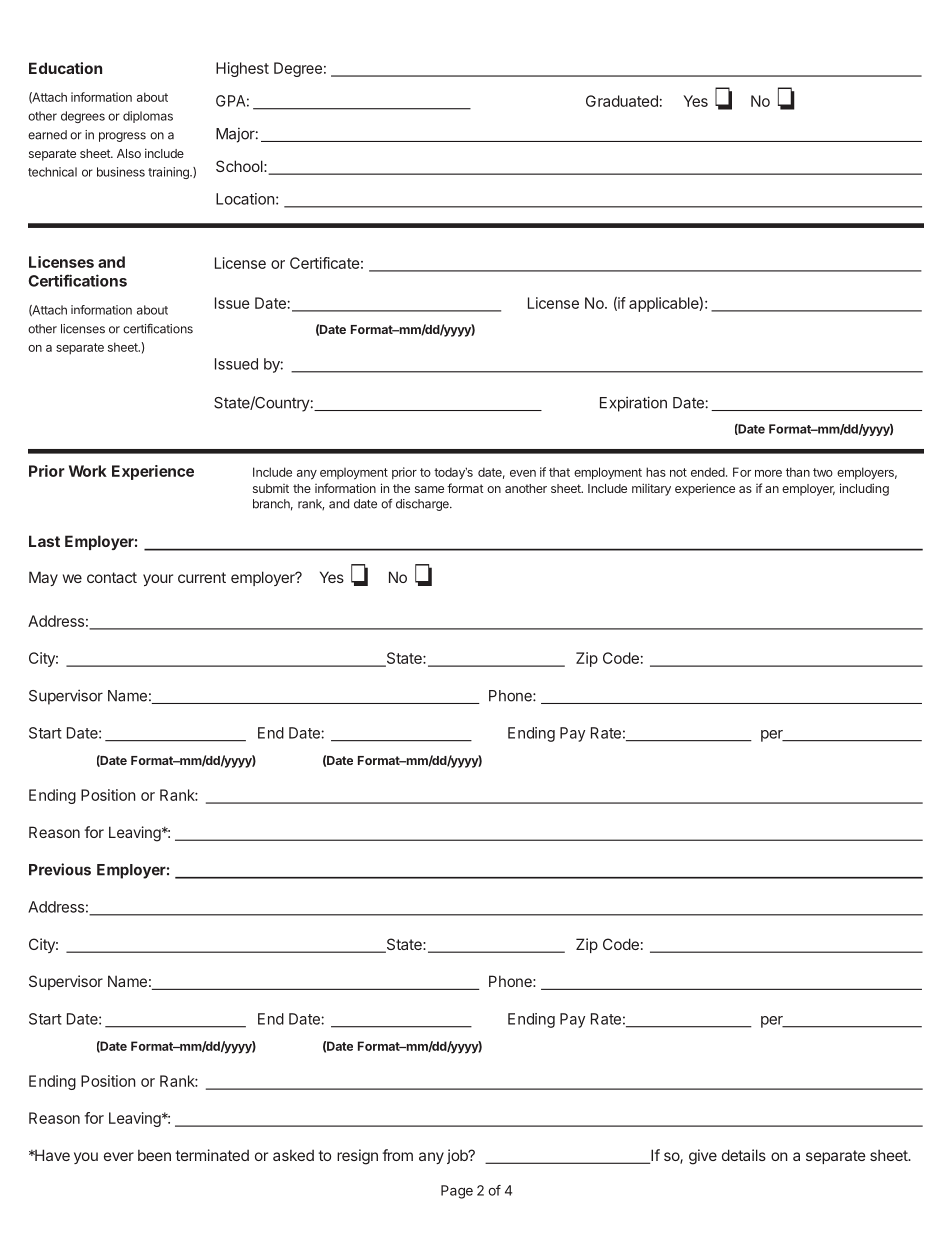 The width and height of the screenshot is (952, 1233). I want to click on even, so click(523, 473).
